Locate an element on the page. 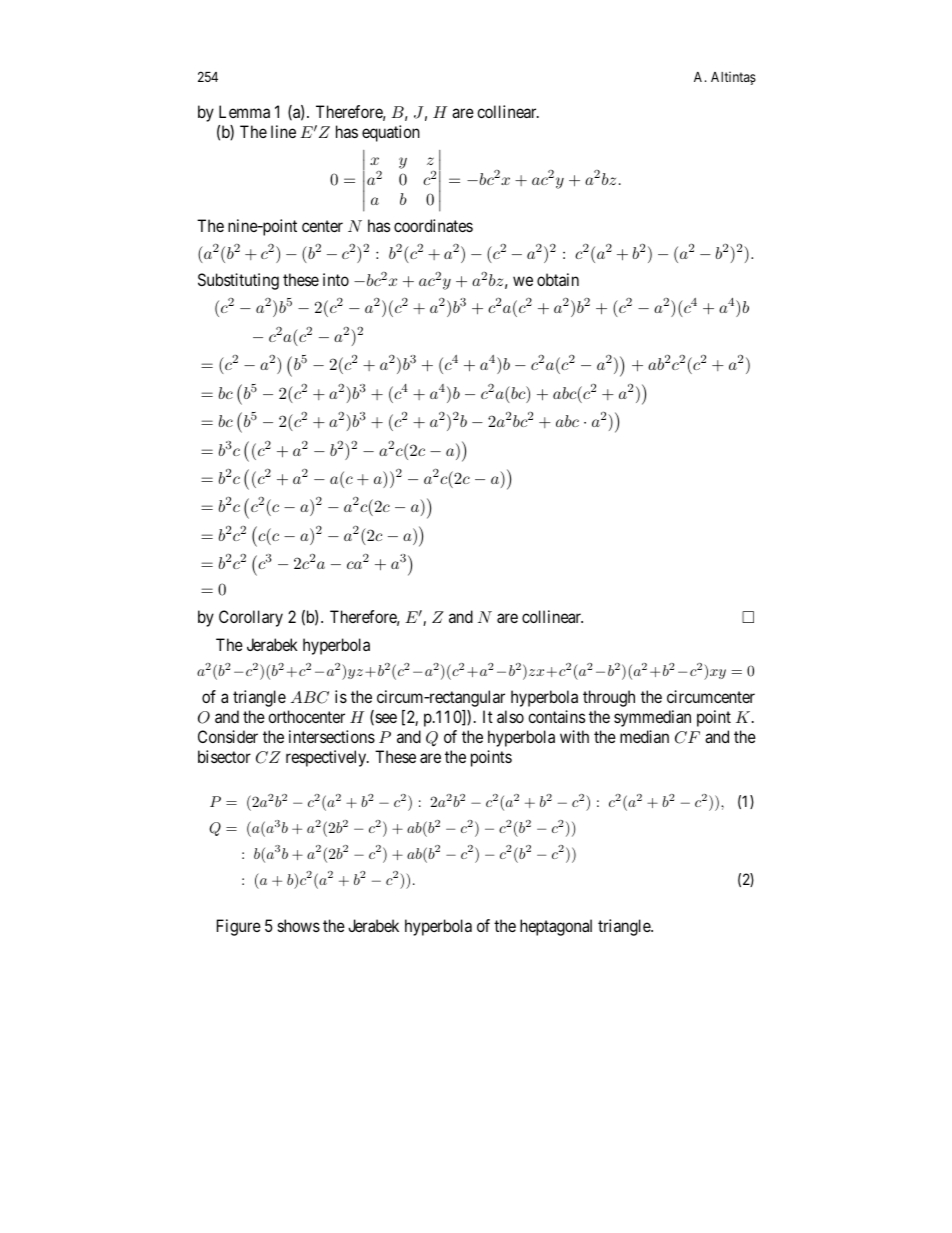 This image has width=952, height=1233. shows is located at coordinates (299, 925).
